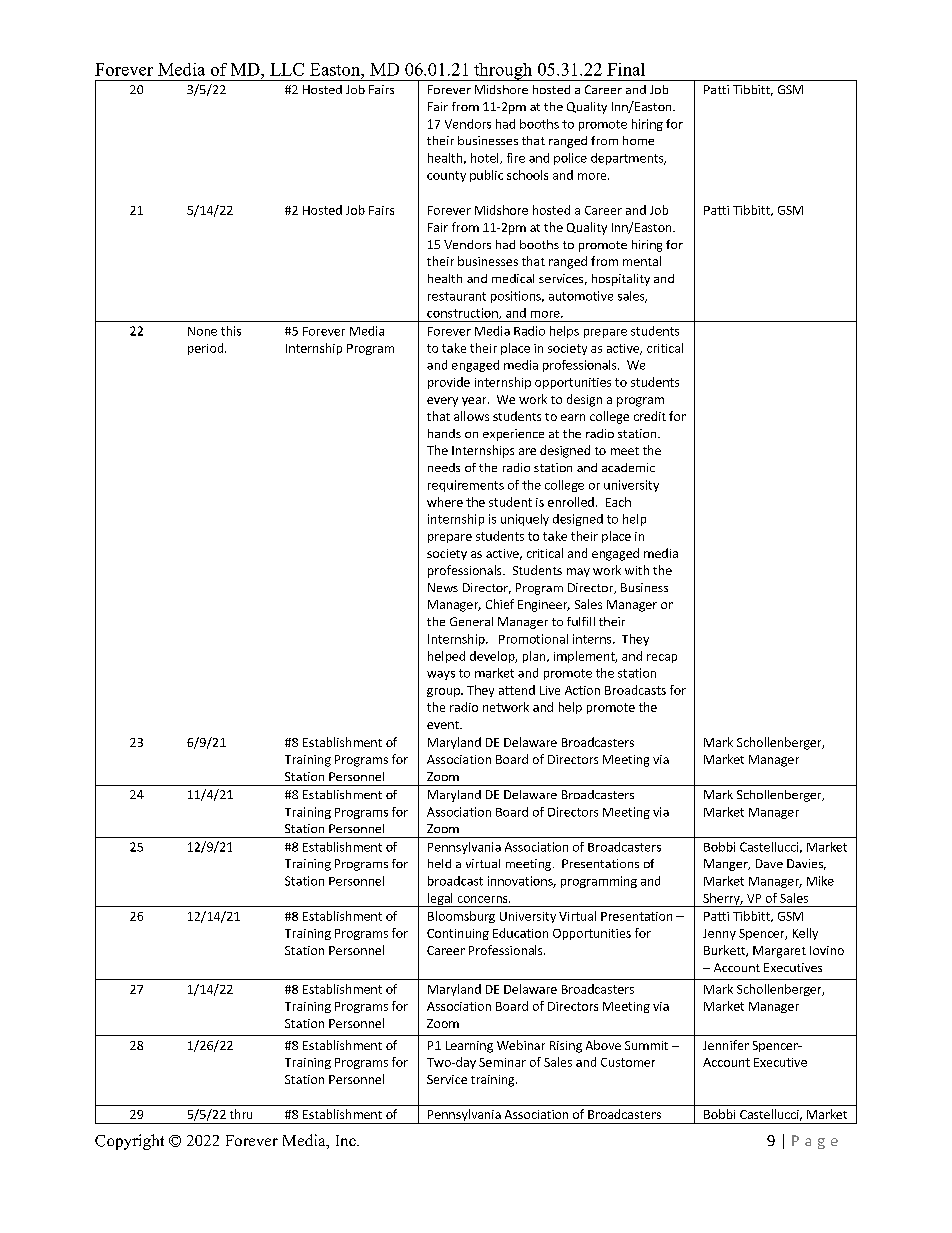 The width and height of the document is (952, 1233). Describe the element at coordinates (449, 383) in the document. I see `provide` at that location.
